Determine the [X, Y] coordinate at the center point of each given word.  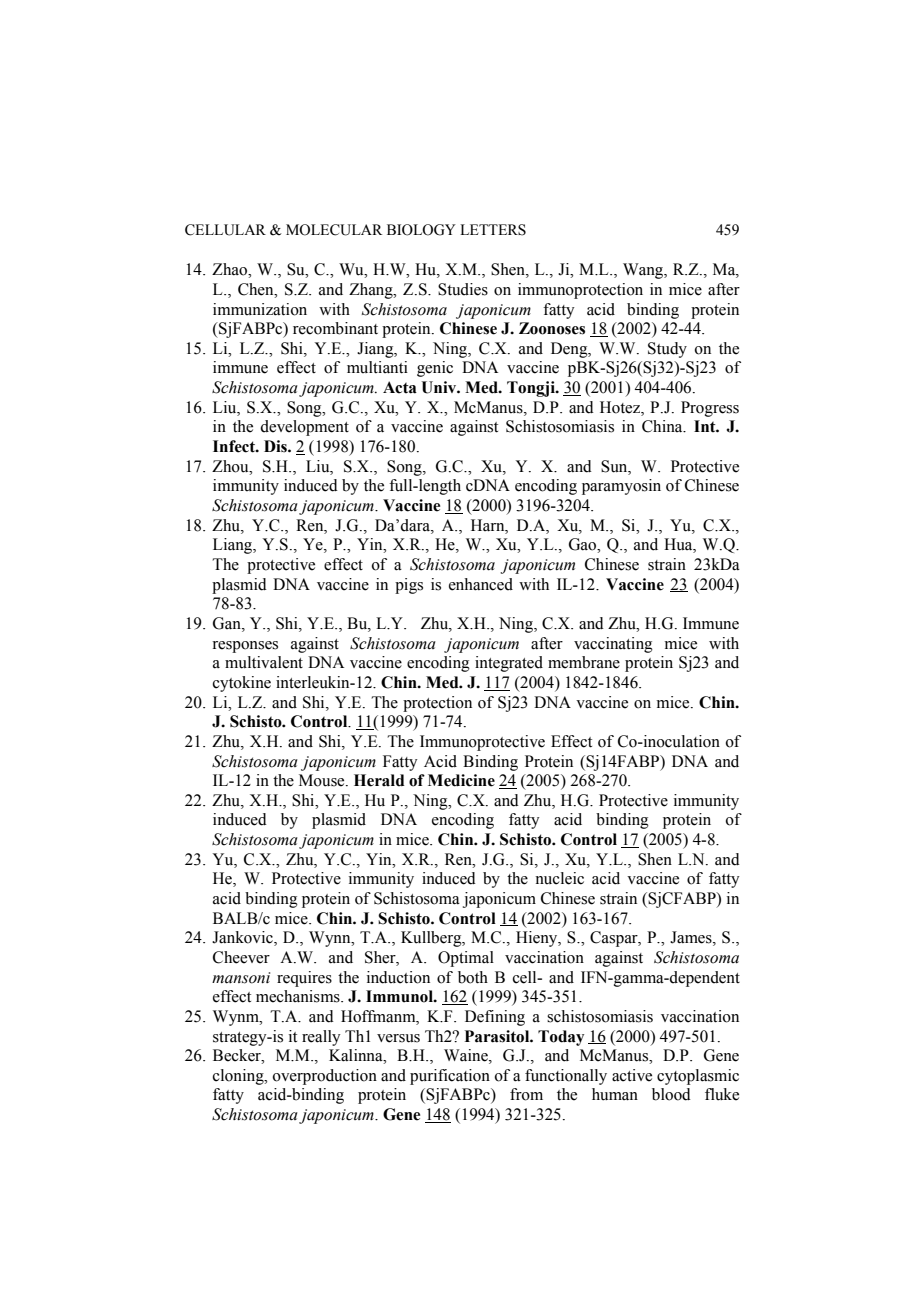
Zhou [231, 466]
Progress [710, 409]
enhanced [481, 584]
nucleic [559, 878]
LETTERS [493, 230]
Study [667, 350]
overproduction [325, 1077]
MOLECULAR [334, 230]
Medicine [461, 780]
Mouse [323, 780]
